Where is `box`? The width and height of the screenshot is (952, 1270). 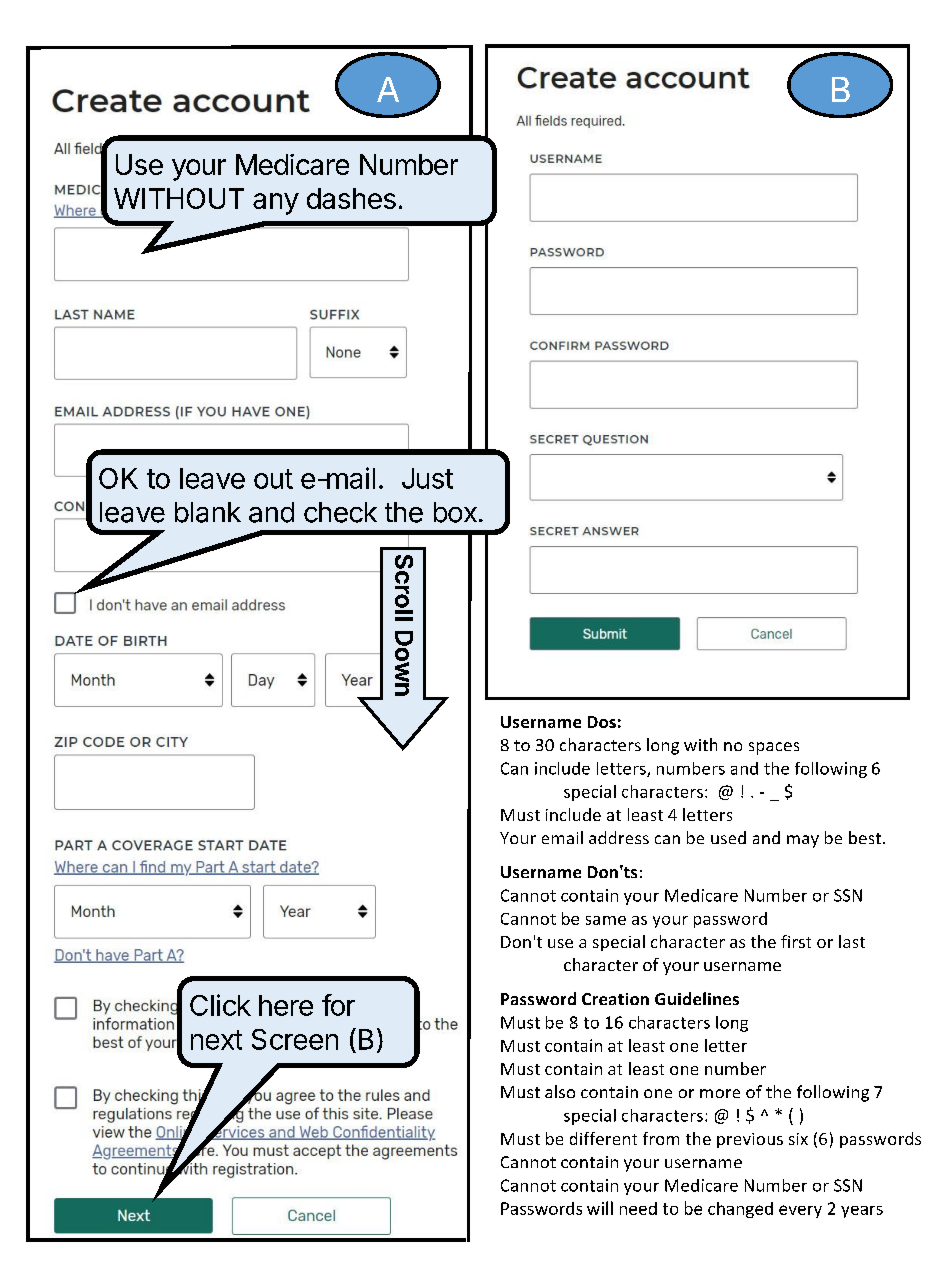 box is located at coordinates (455, 512).
